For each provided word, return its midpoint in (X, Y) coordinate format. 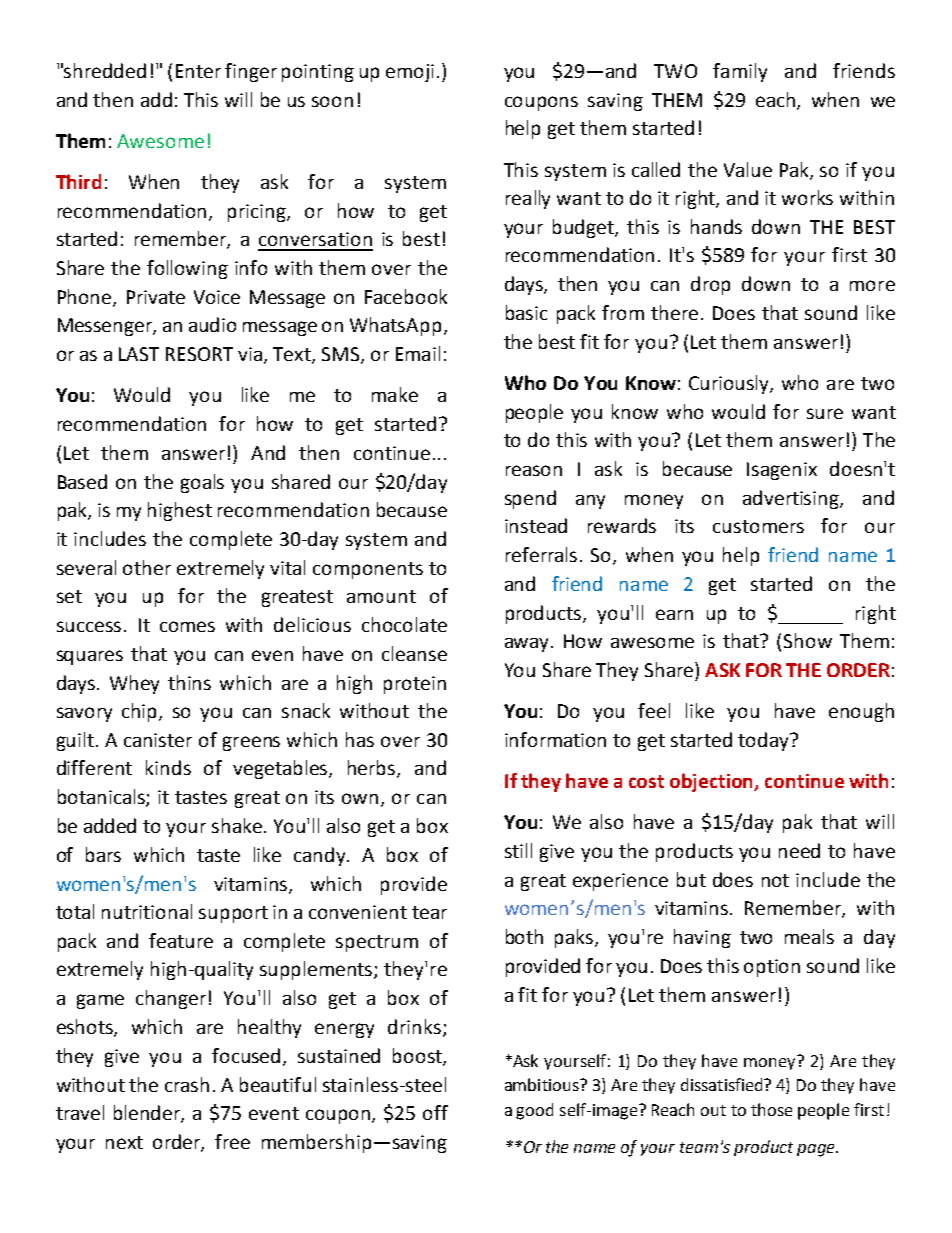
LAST (139, 354)
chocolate (404, 624)
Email (418, 353)
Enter (198, 71)
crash (187, 1084)
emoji (410, 73)
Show (808, 640)
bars (103, 854)
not (775, 880)
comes (187, 626)
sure (825, 413)
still (518, 850)
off (435, 1112)
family (740, 72)
